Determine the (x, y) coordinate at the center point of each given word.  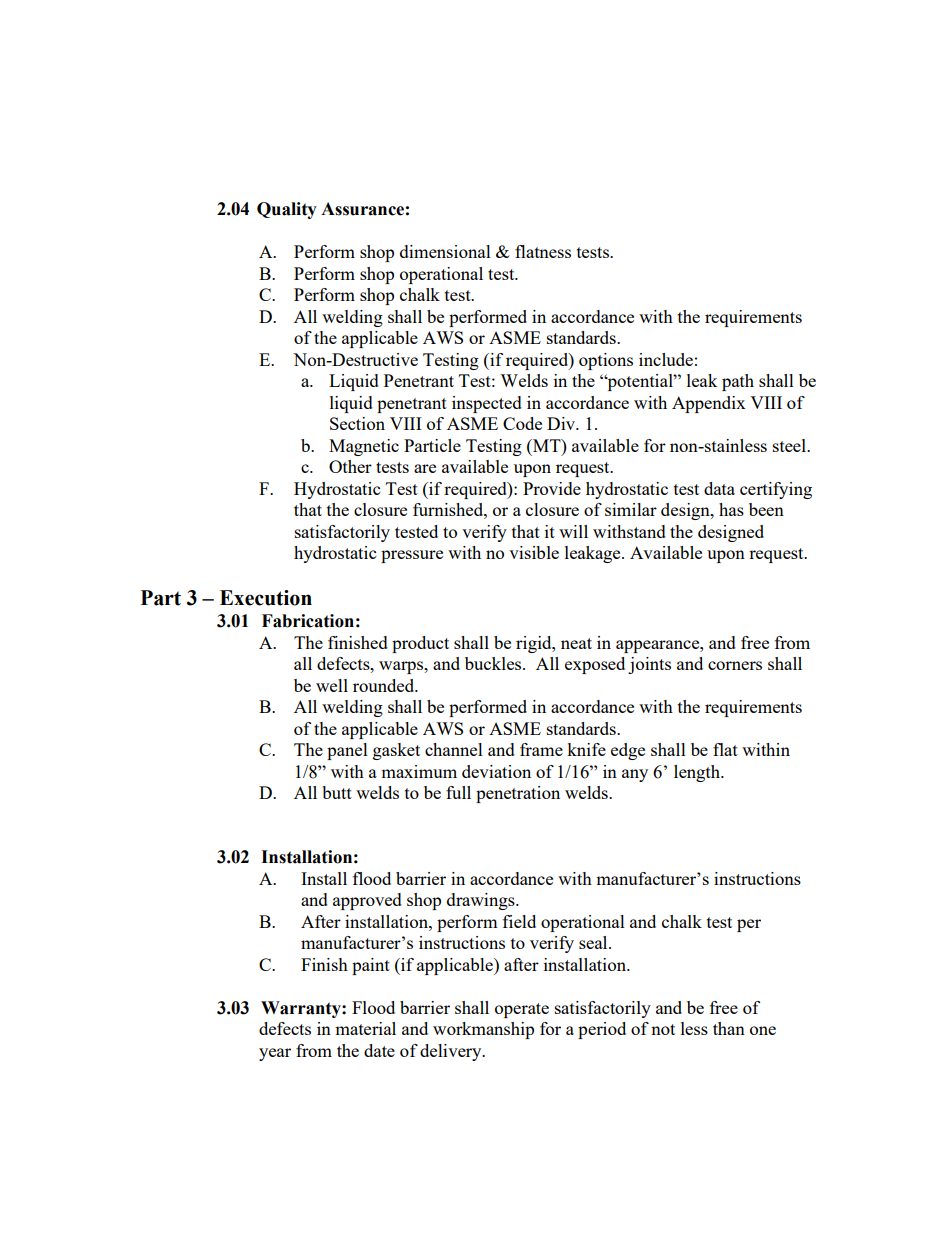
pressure (412, 556)
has (731, 509)
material (365, 1028)
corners (735, 665)
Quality (287, 210)
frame (541, 749)
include (666, 359)
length (698, 773)
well (332, 685)
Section (357, 423)
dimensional (445, 251)
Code (522, 423)
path (738, 382)
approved (367, 901)
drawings (482, 901)
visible (534, 552)
